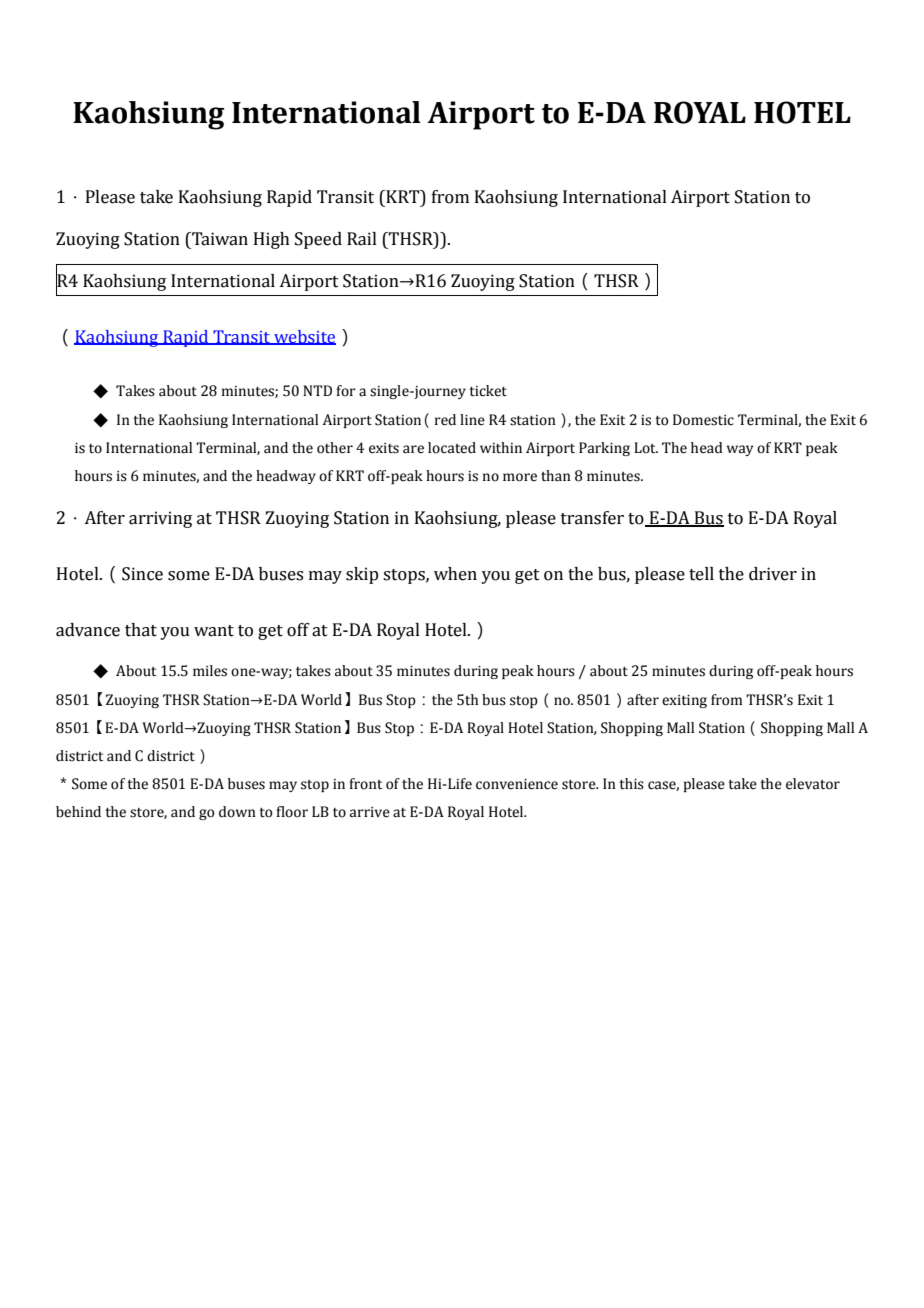 The height and width of the page is (1308, 924). Describe the element at coordinates (141, 630) in the page. I see `that` at that location.
